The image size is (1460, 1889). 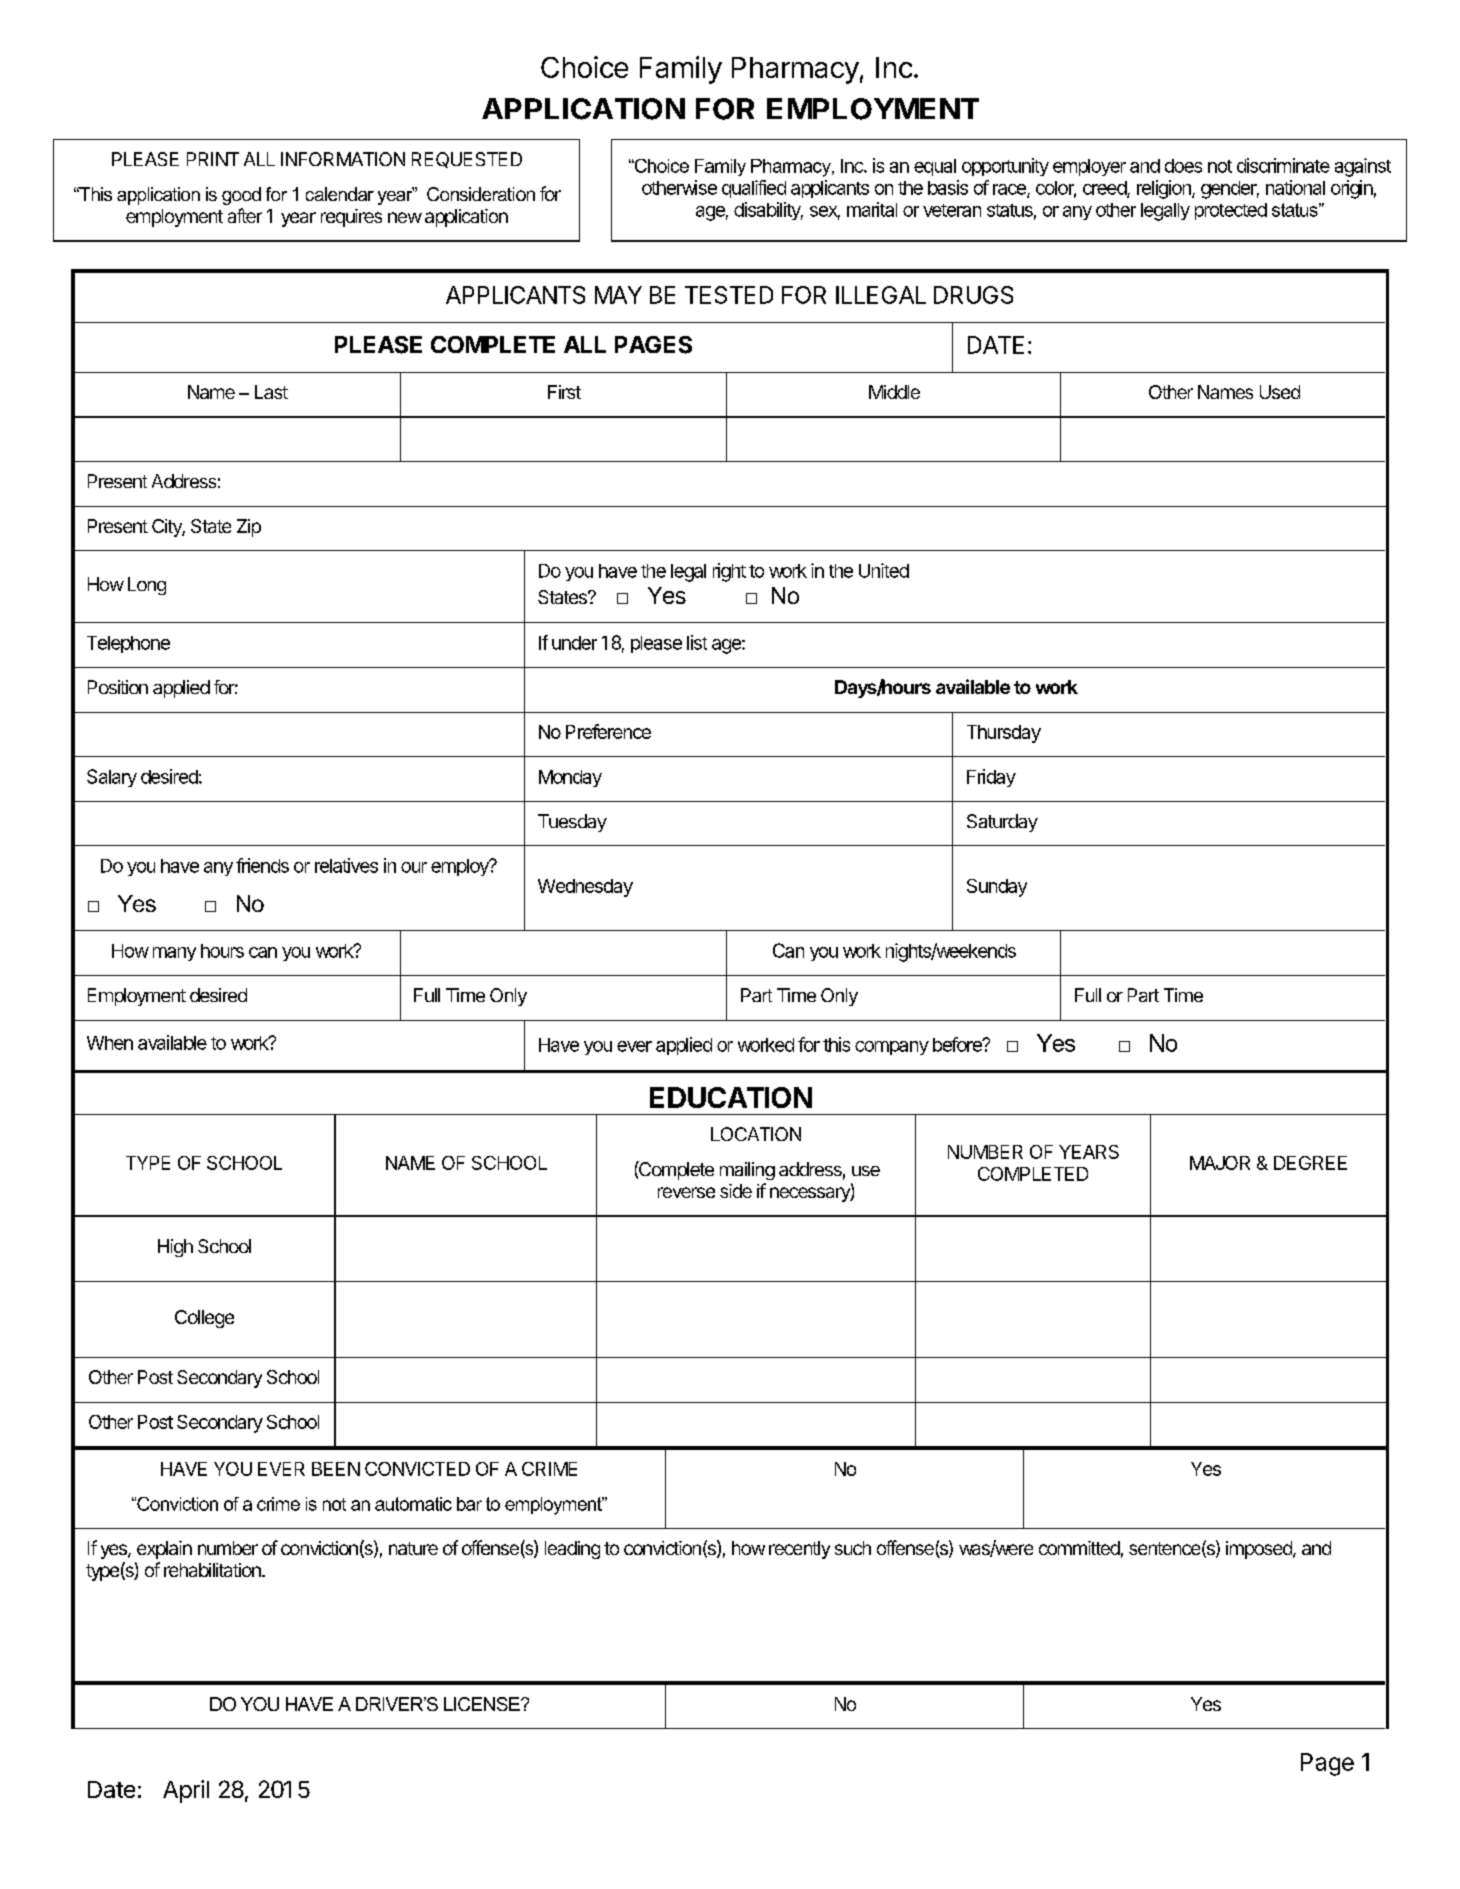 I want to click on Zip, so click(x=249, y=528).
